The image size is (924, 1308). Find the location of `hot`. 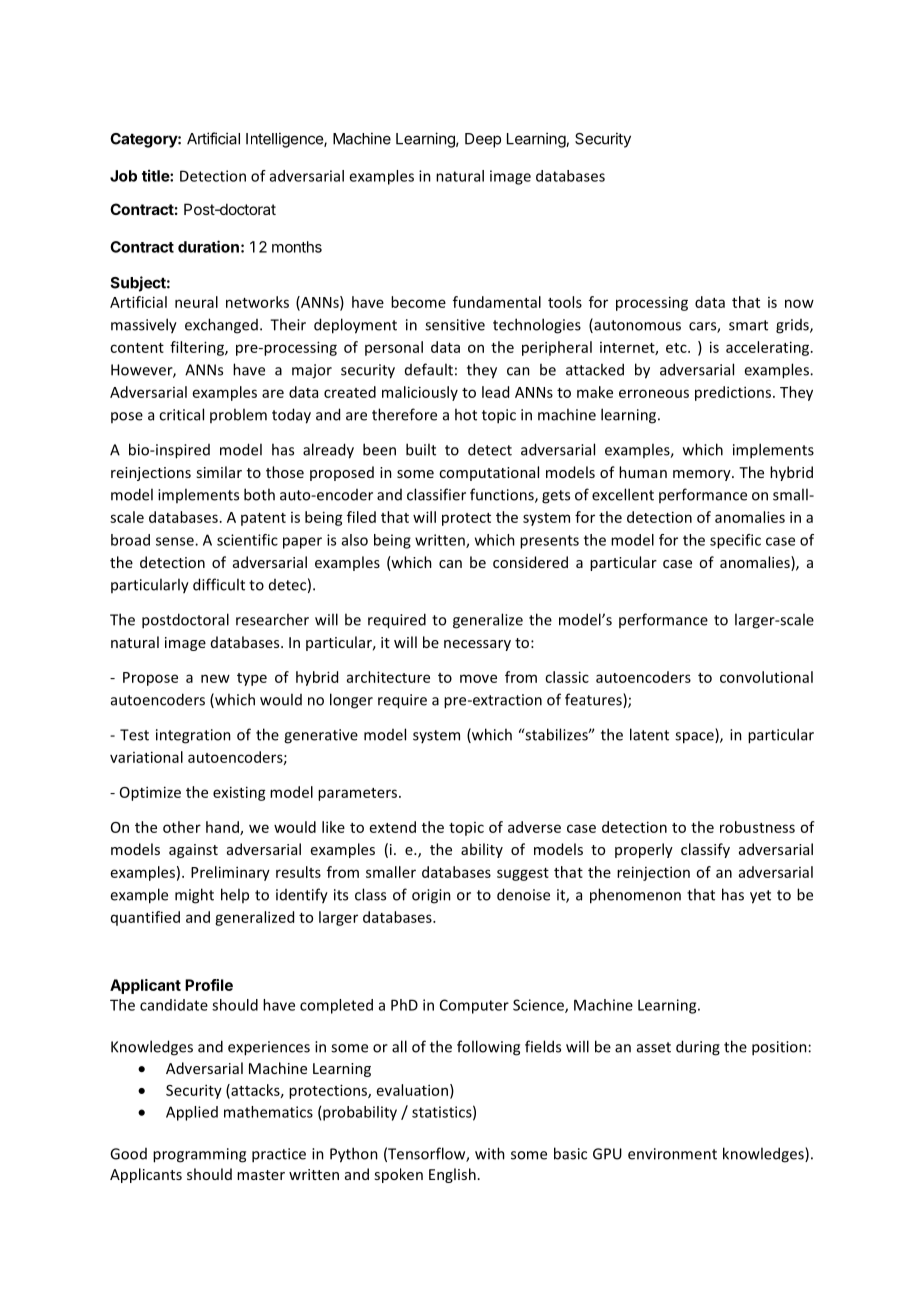

hot is located at coordinates (466, 414).
